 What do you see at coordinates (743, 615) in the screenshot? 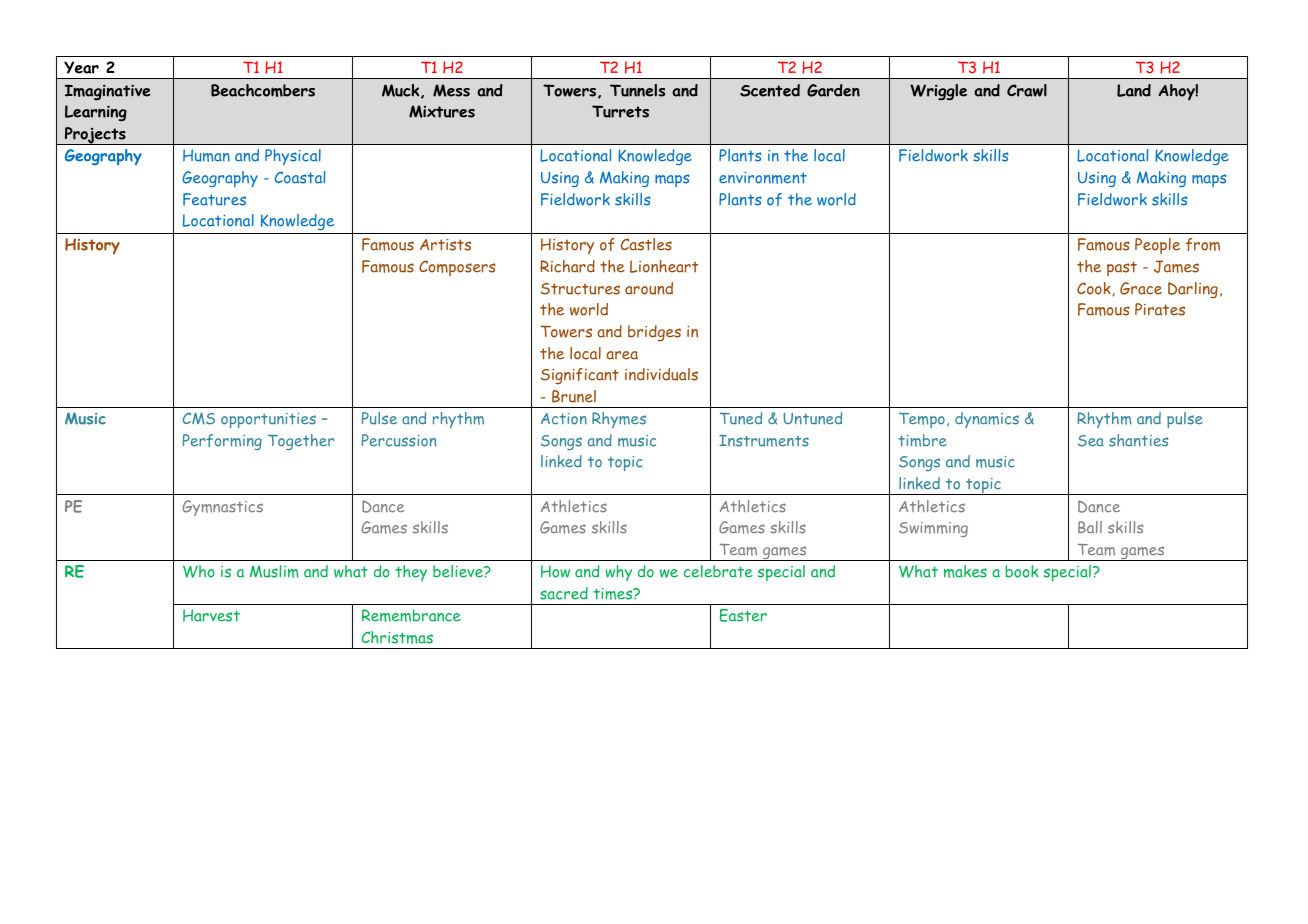
I see `Easter` at bounding box center [743, 615].
